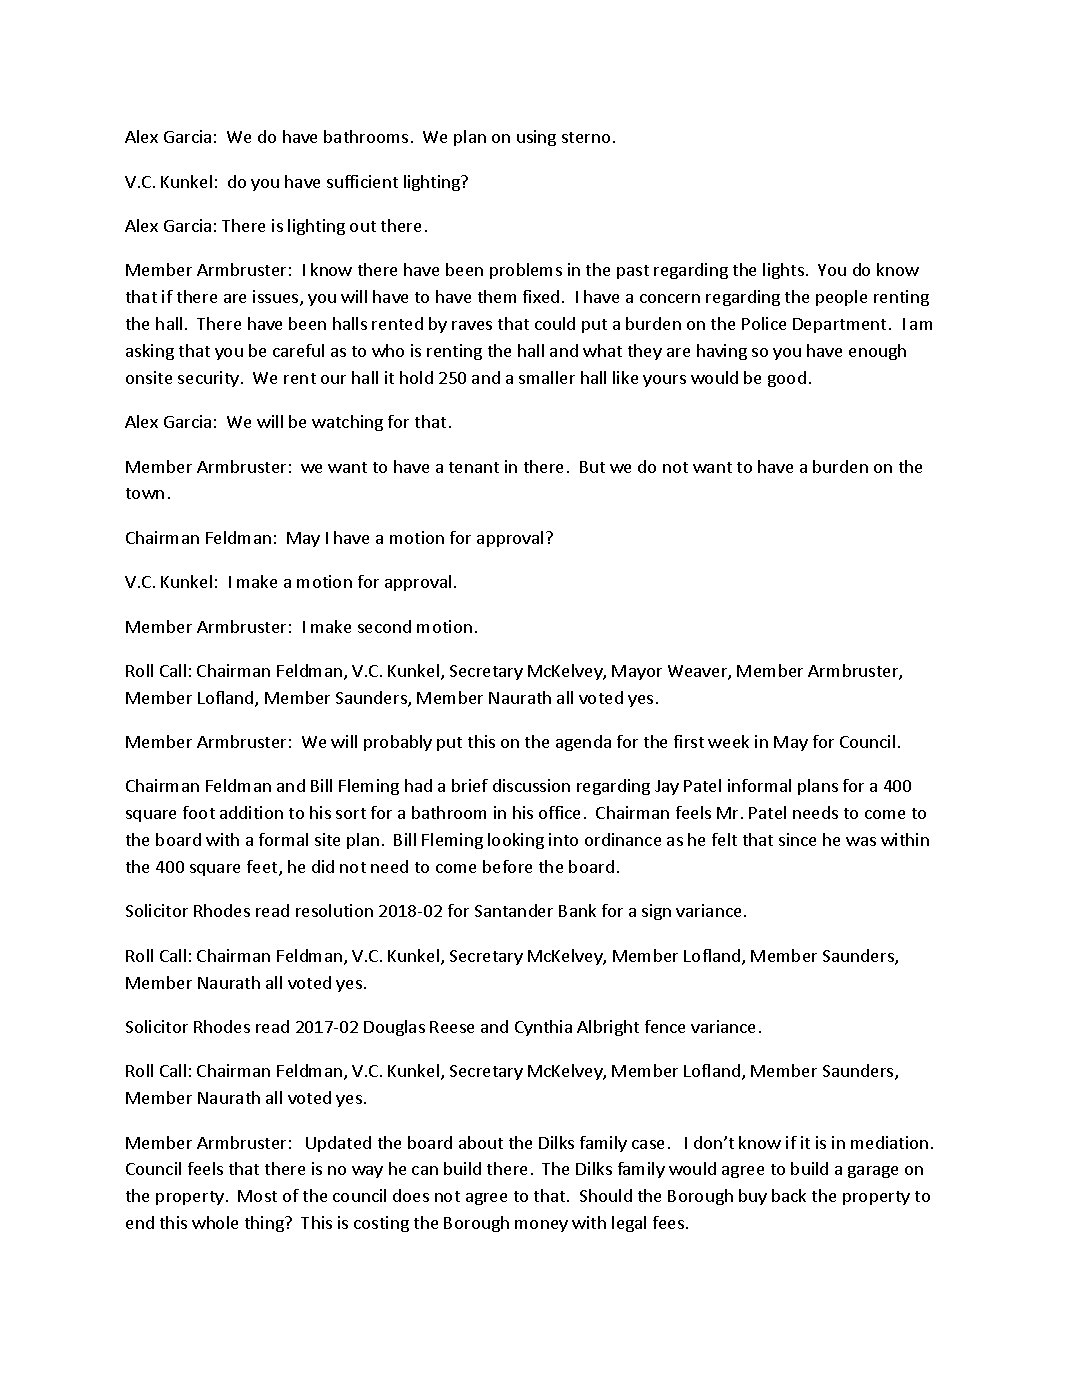 The width and height of the image is (1066, 1380). What do you see at coordinates (257, 1196) in the image?
I see `Most` at bounding box center [257, 1196].
